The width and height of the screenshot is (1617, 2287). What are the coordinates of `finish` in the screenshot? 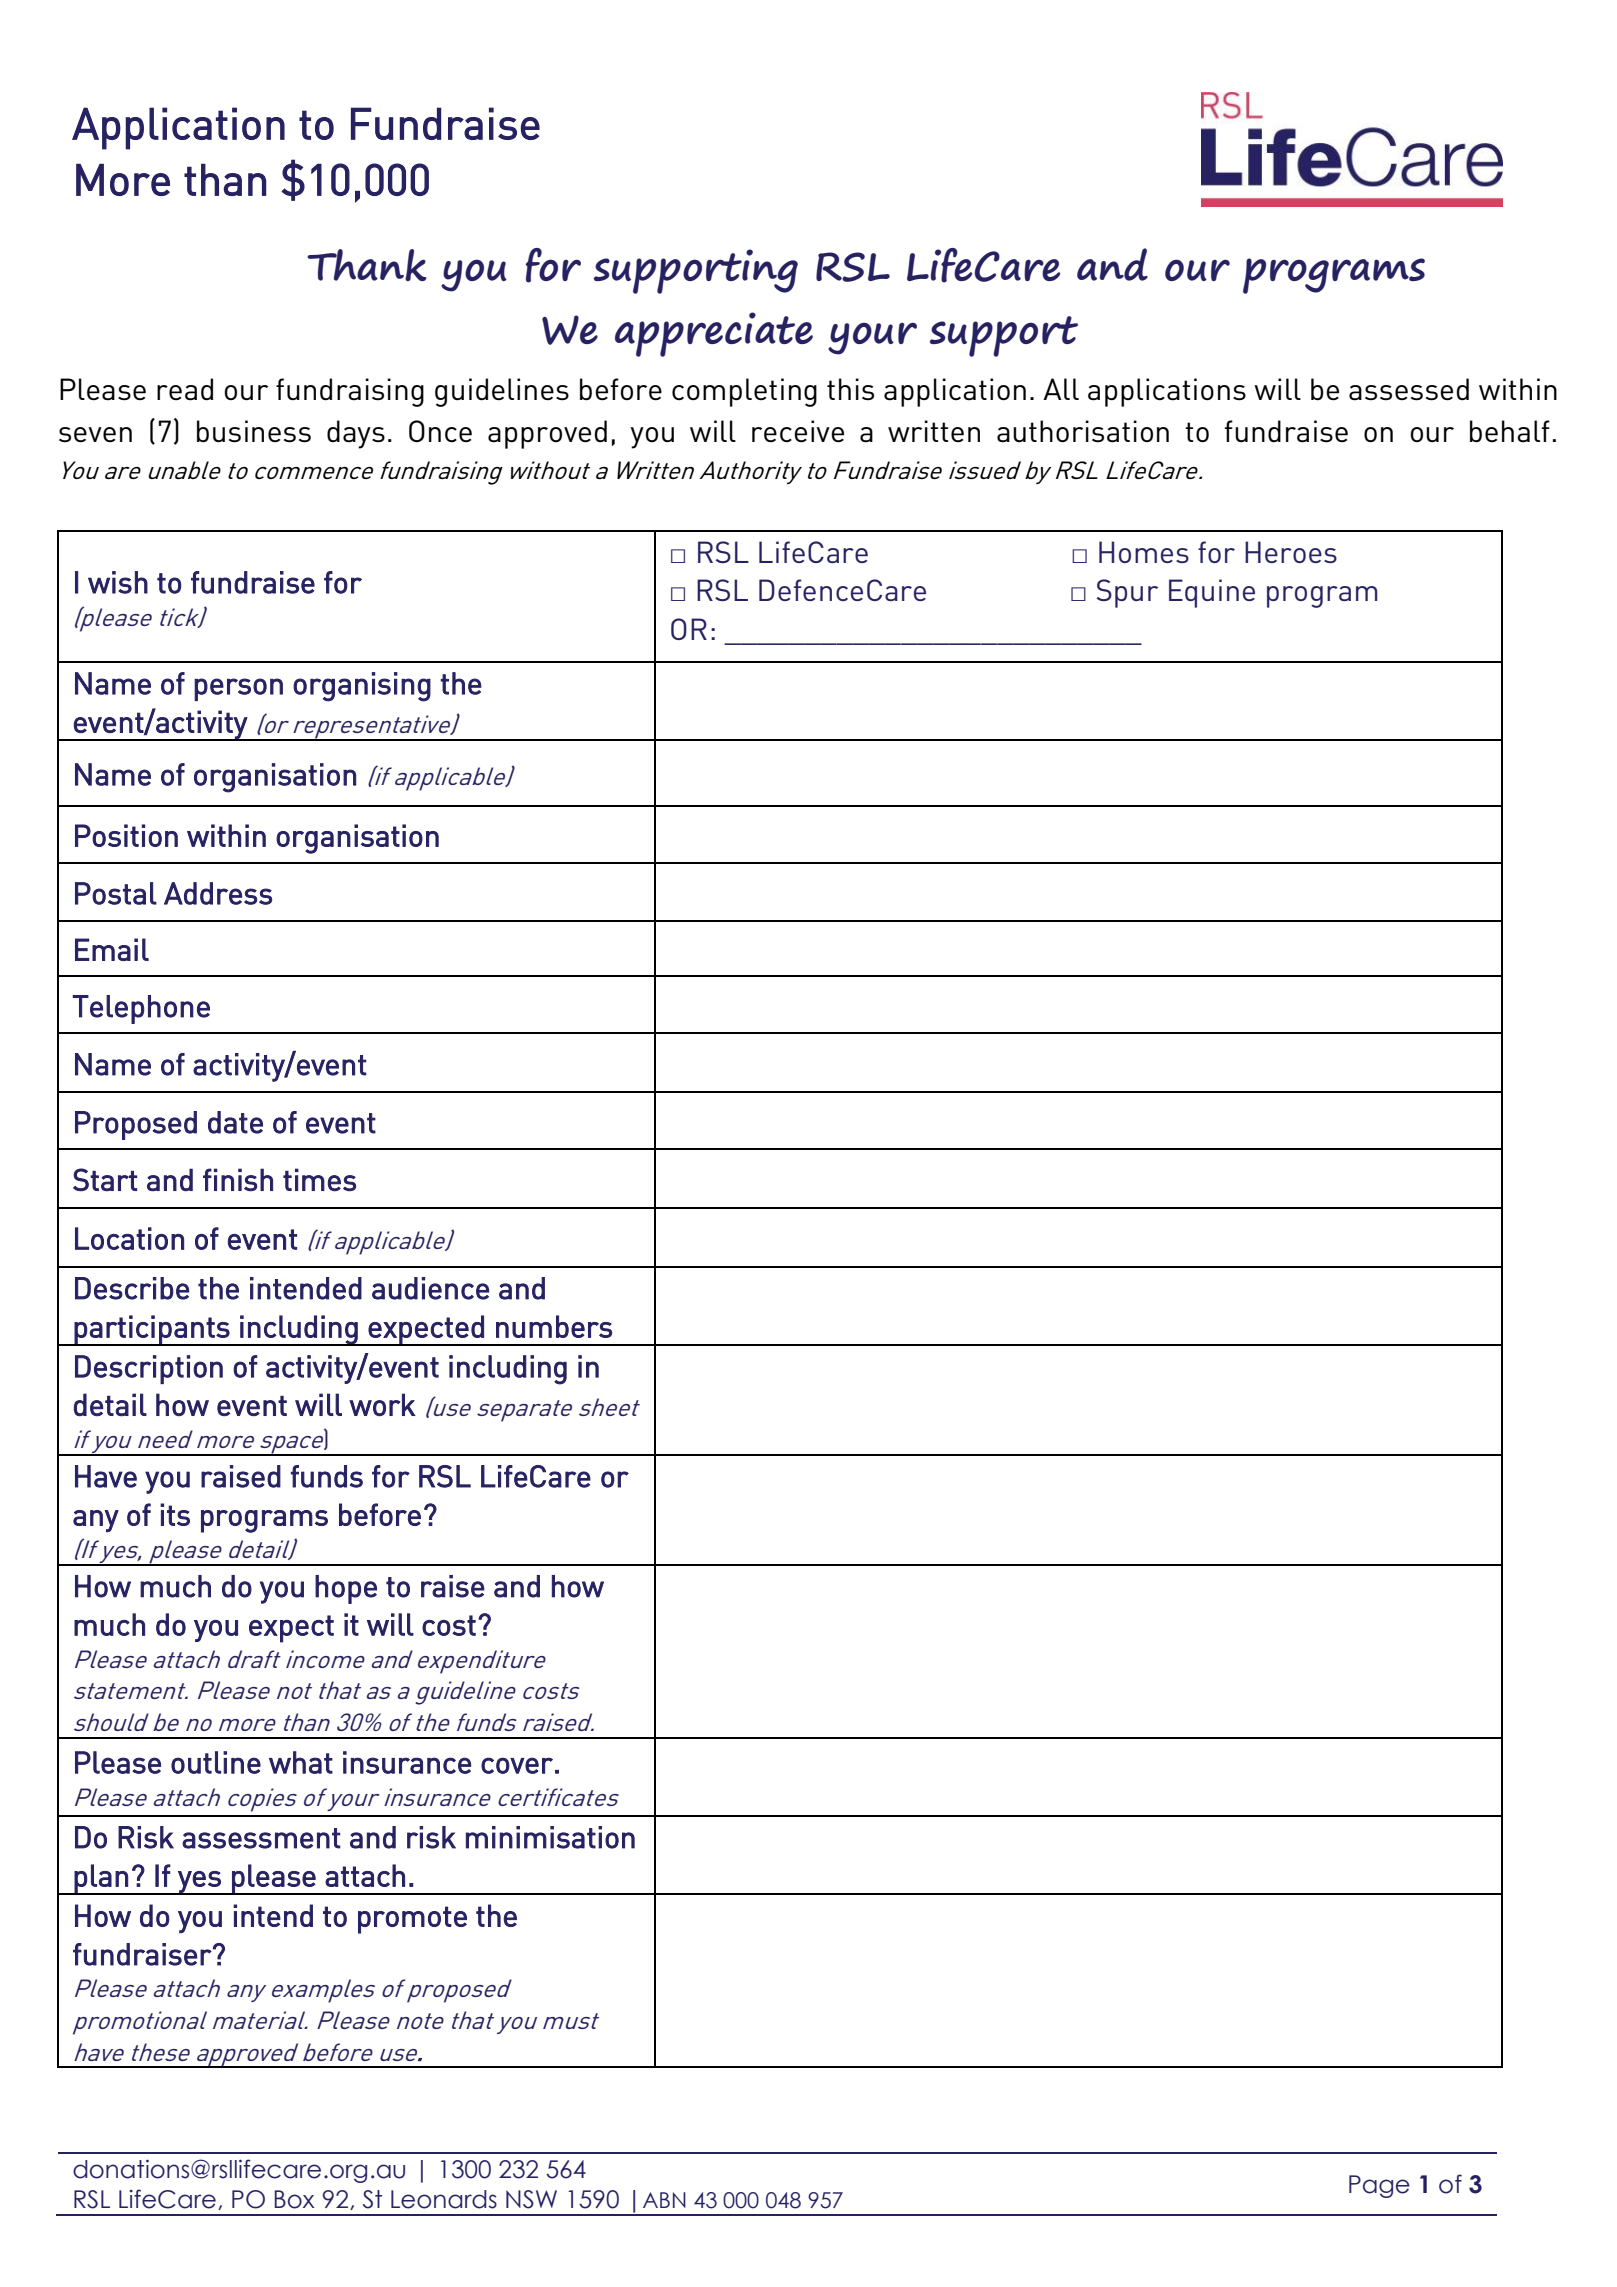 It's located at (238, 1179).
